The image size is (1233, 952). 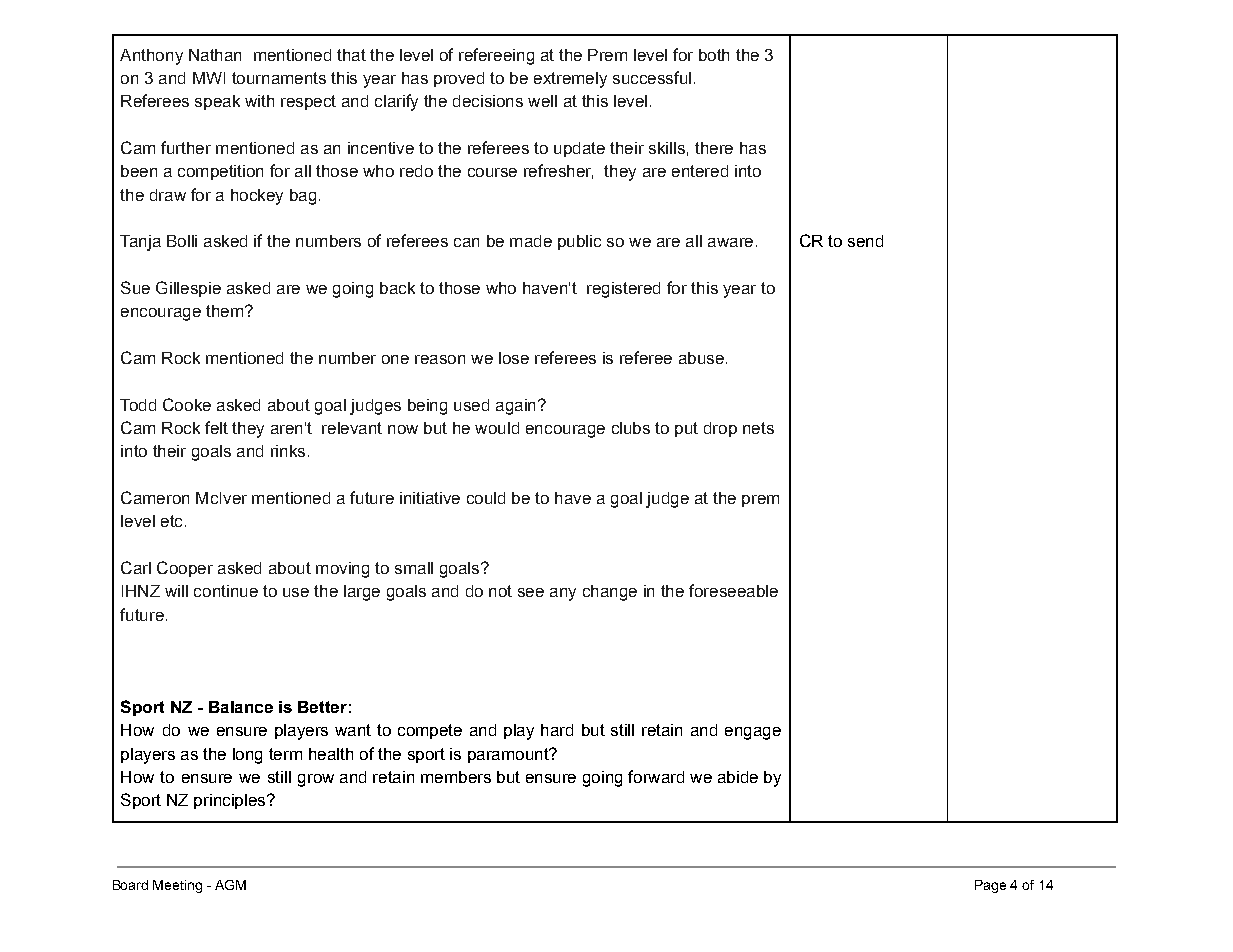 I want to click on forward, so click(x=656, y=776).
